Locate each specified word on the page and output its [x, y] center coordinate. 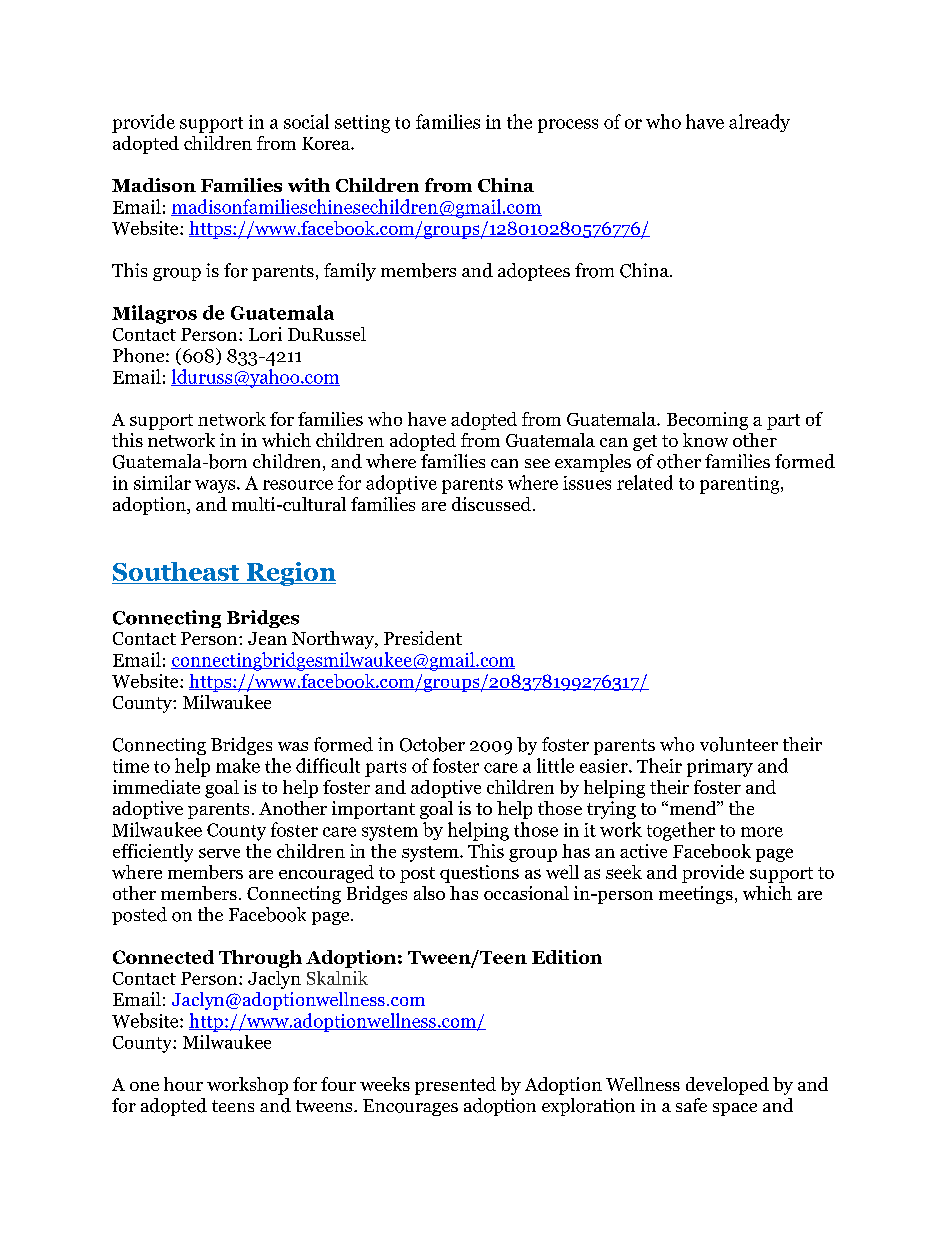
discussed [491, 504]
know [705, 440]
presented [455, 1086]
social [306, 121]
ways [216, 486]
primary [720, 768]
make [238, 765]
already [759, 123]
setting [362, 124]
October [432, 744]
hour [183, 1084]
